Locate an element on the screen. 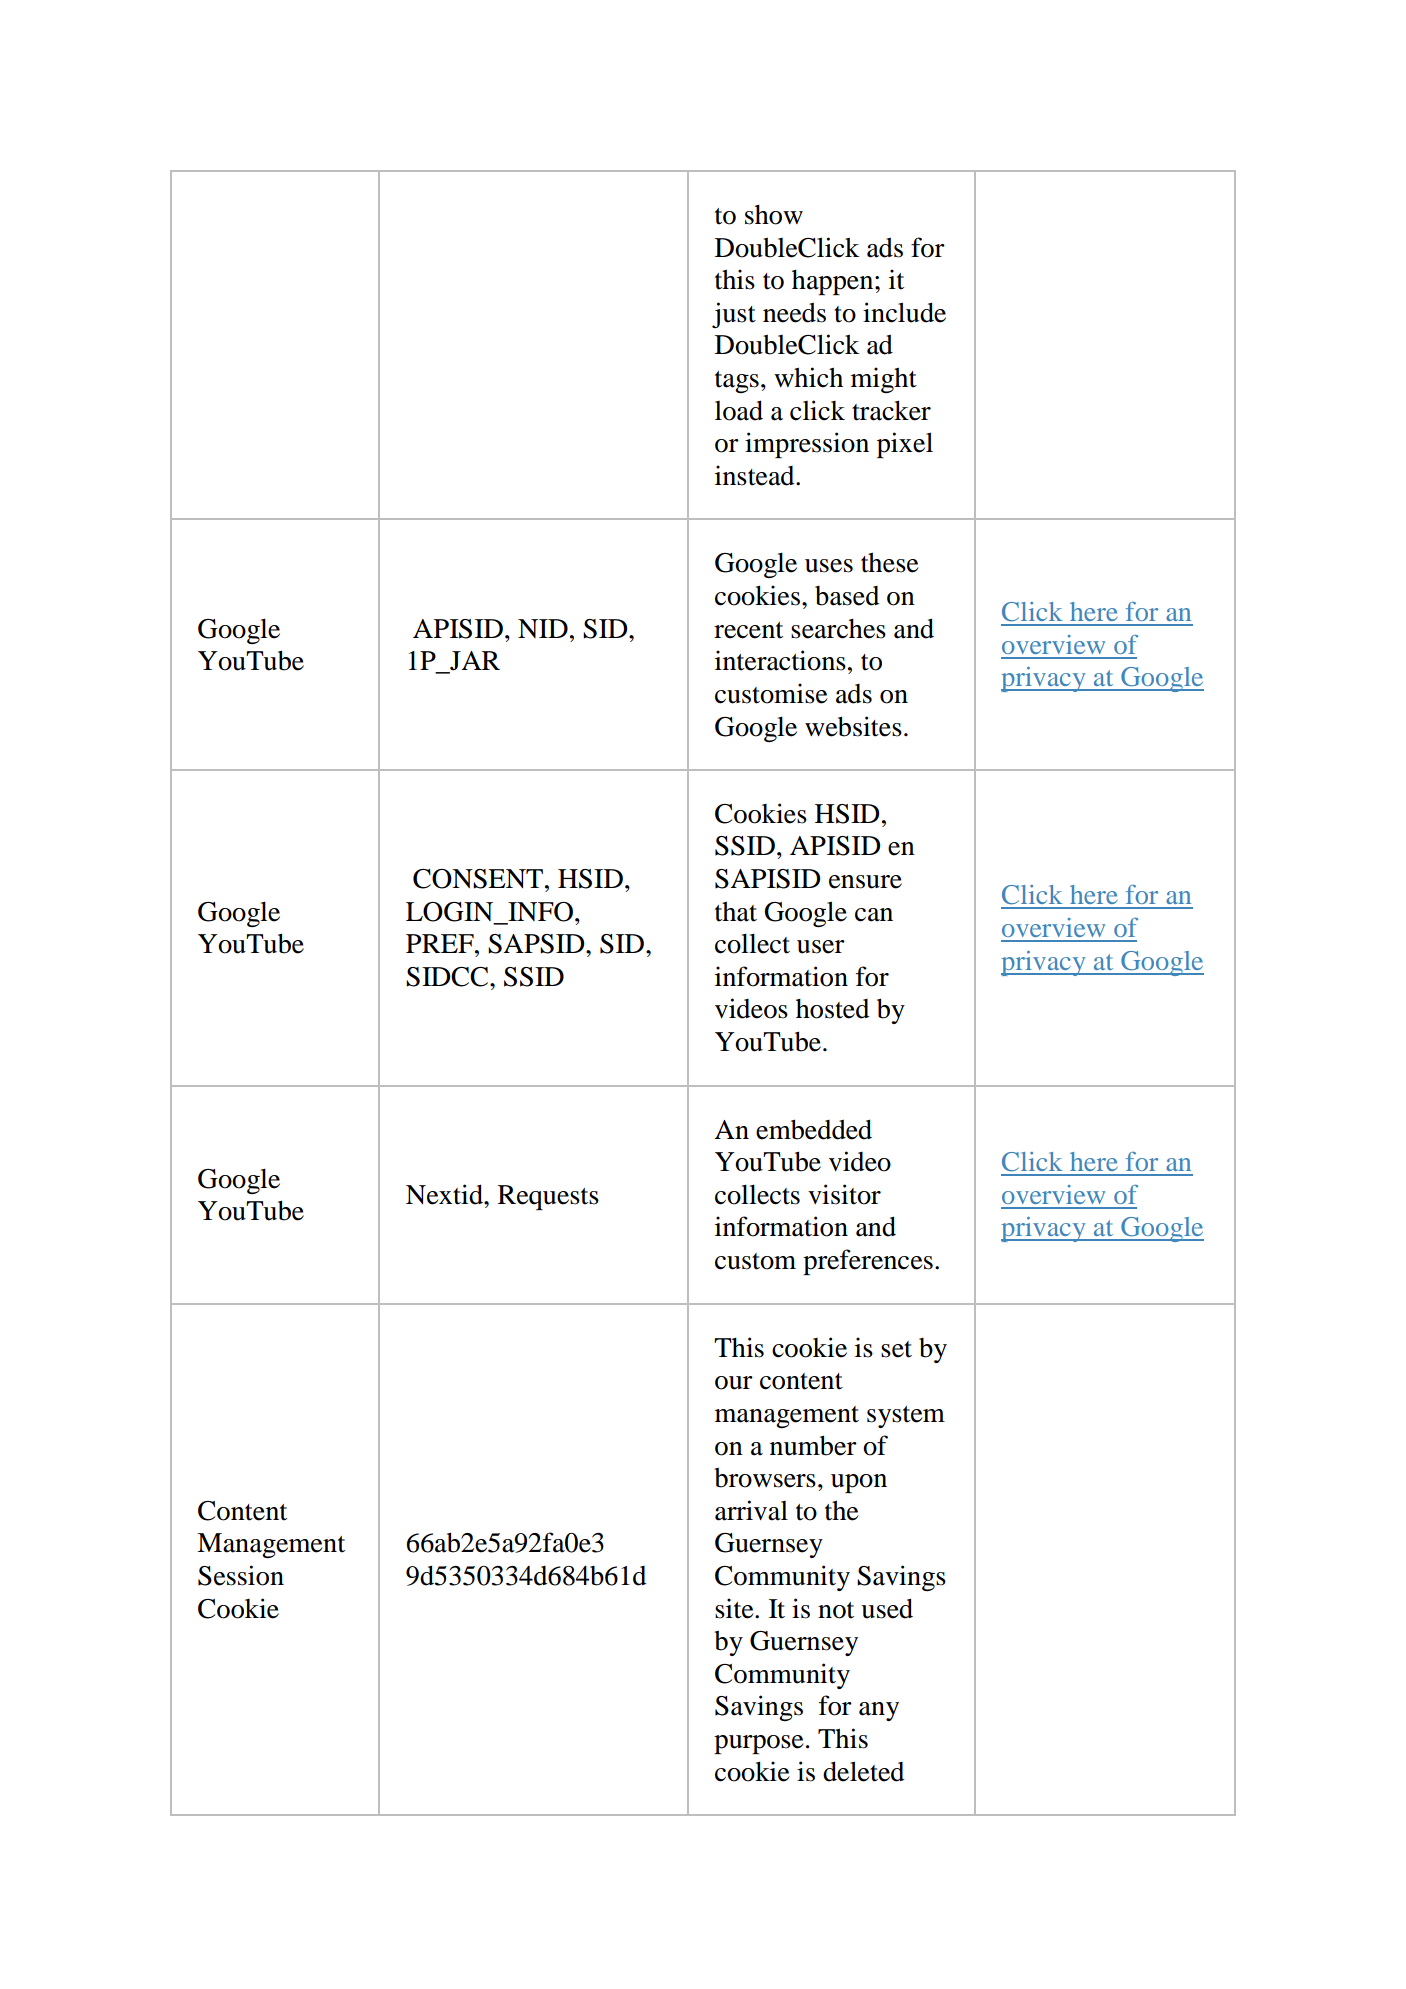 This screenshot has width=1406, height=1989. CONSENT is located at coordinates (479, 879).
